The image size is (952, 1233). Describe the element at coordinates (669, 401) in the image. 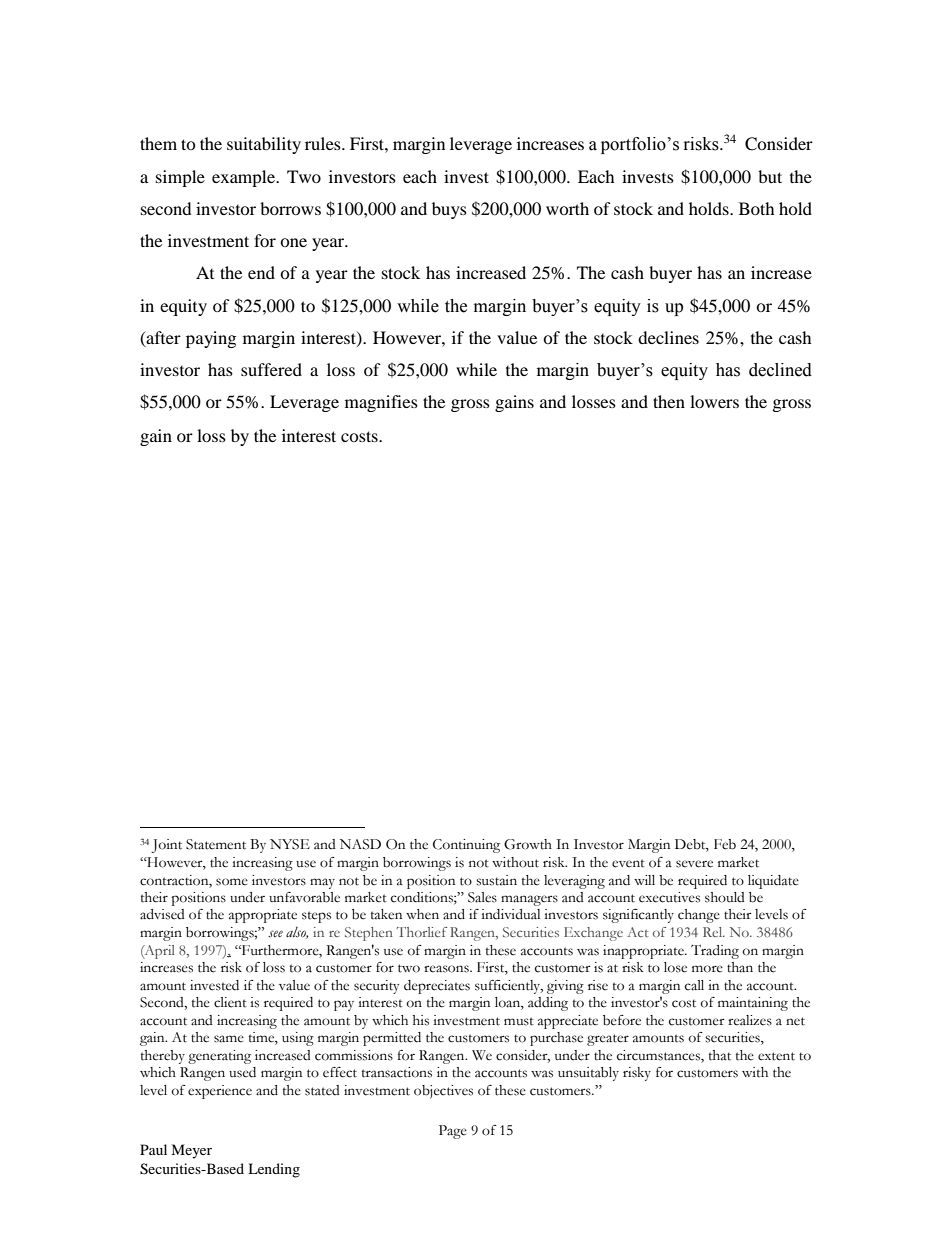

I see `then` at that location.
